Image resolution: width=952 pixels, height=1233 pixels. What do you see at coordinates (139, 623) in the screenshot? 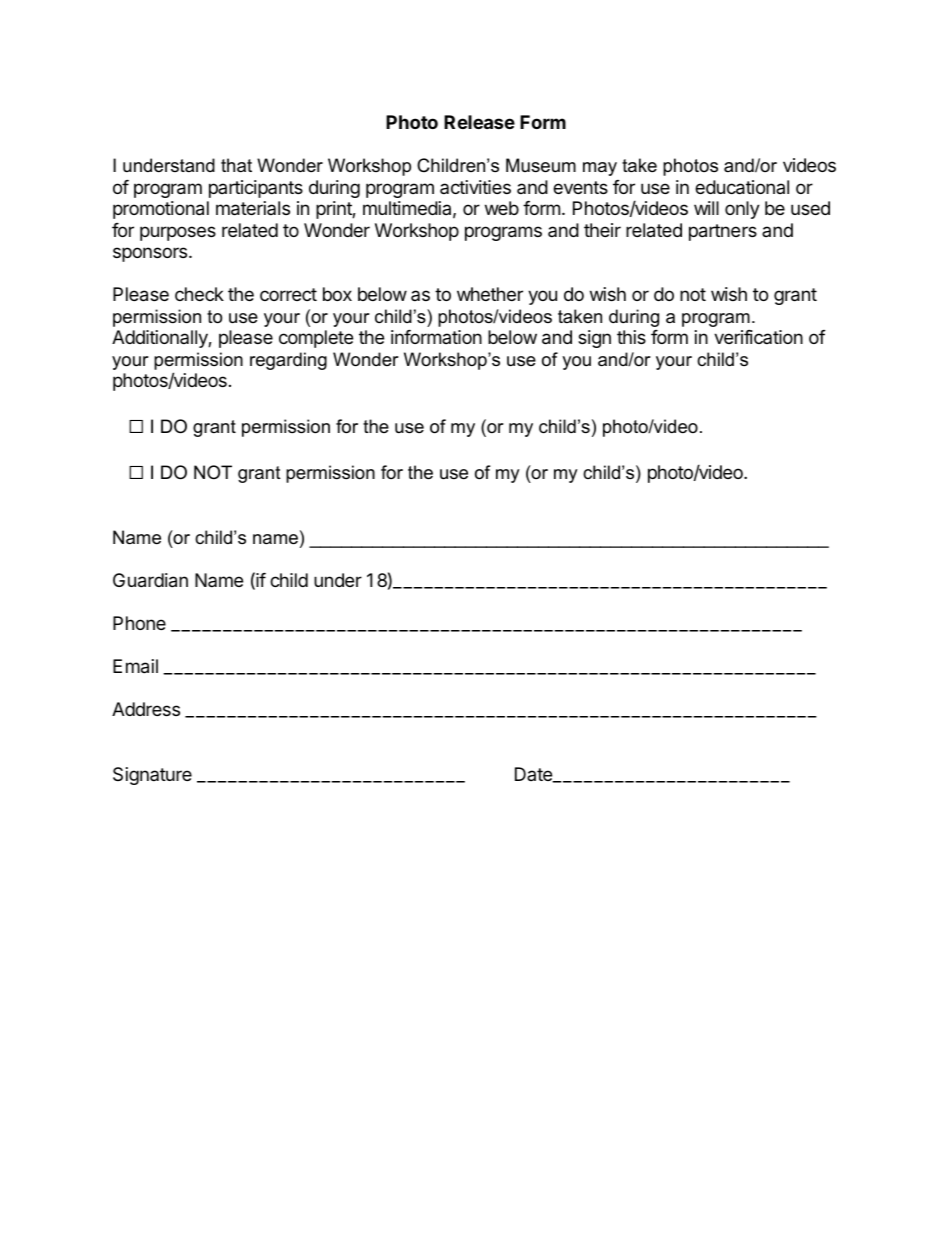
I see `Phone` at bounding box center [139, 623].
